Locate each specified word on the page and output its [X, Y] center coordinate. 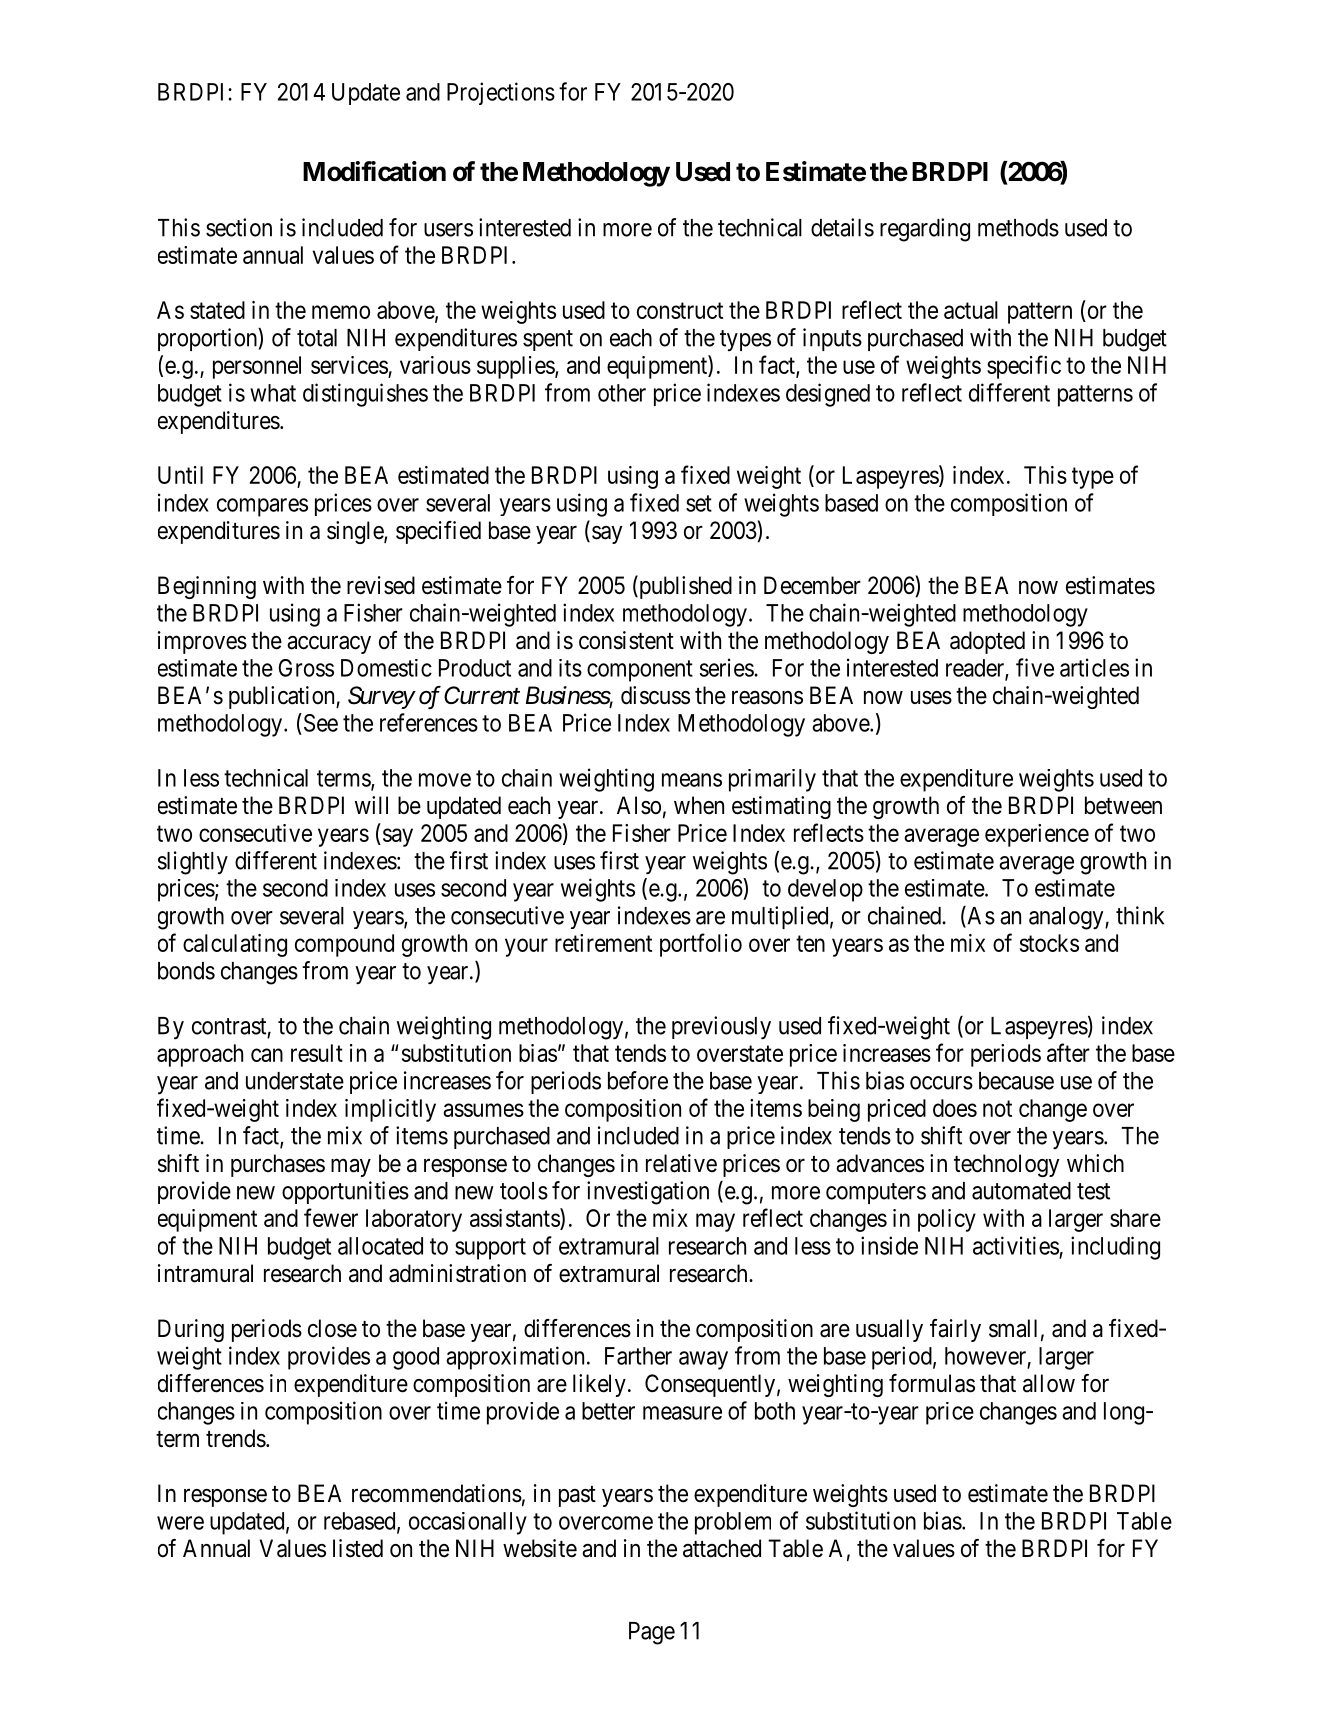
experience [1037, 835]
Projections [501, 93]
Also [639, 805]
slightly [193, 863]
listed [358, 1548]
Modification [374, 171]
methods [1018, 228]
